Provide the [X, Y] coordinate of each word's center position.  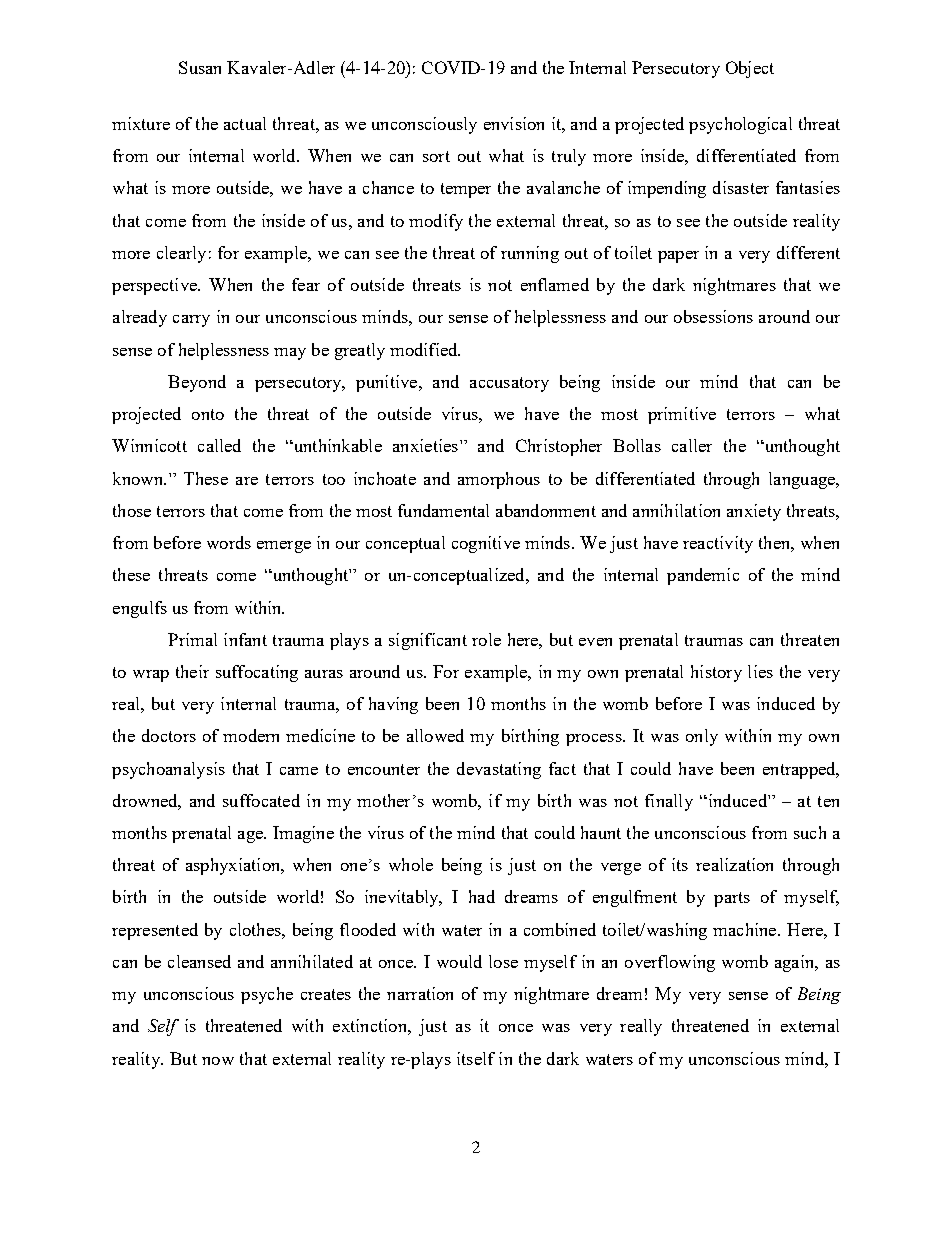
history [716, 673]
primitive [682, 415]
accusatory [509, 384]
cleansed [199, 961]
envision [514, 123]
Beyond [197, 383]
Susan [200, 67]
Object [750, 69]
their [192, 671]
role [486, 639]
